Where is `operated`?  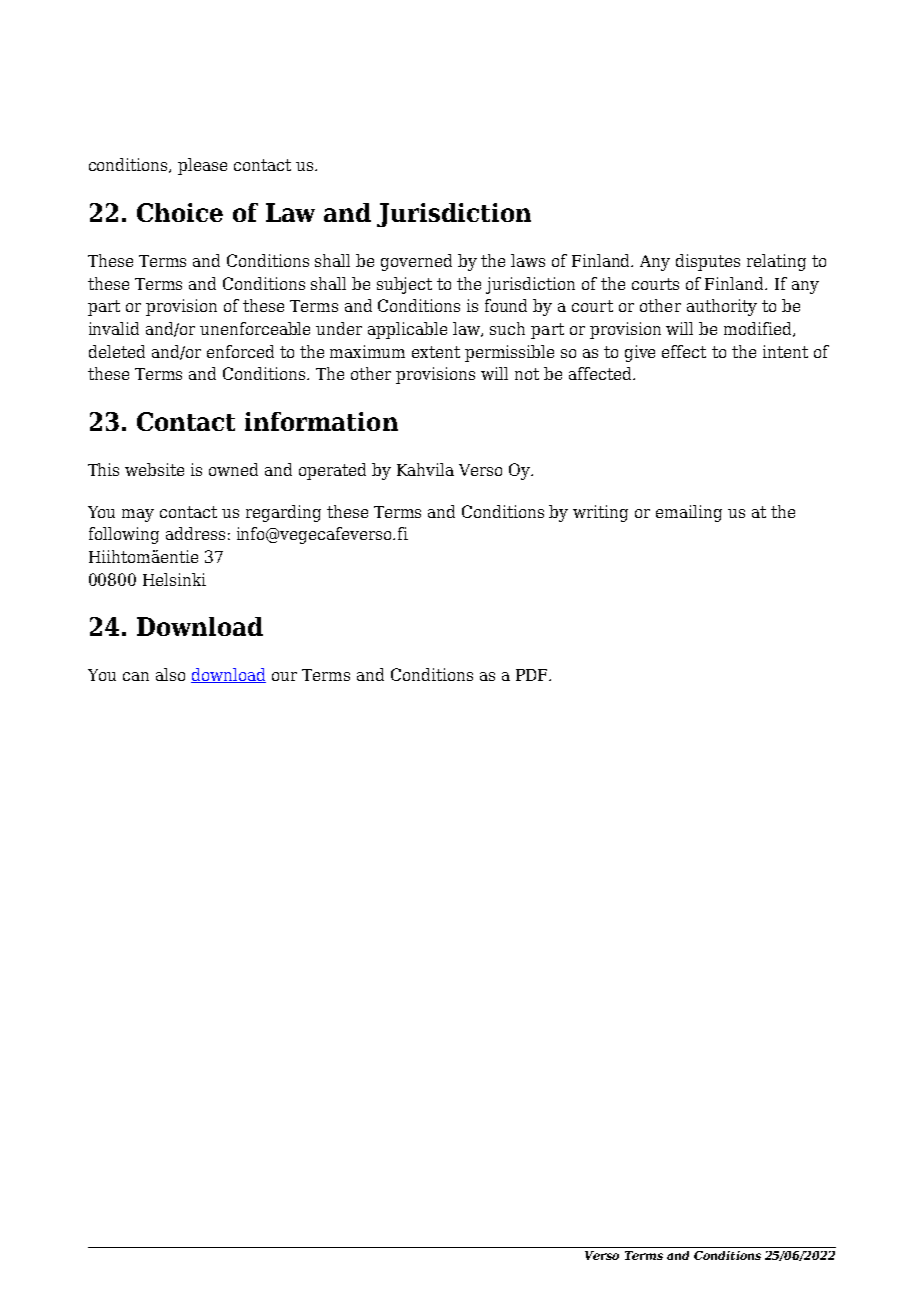
operated is located at coordinates (332, 471).
